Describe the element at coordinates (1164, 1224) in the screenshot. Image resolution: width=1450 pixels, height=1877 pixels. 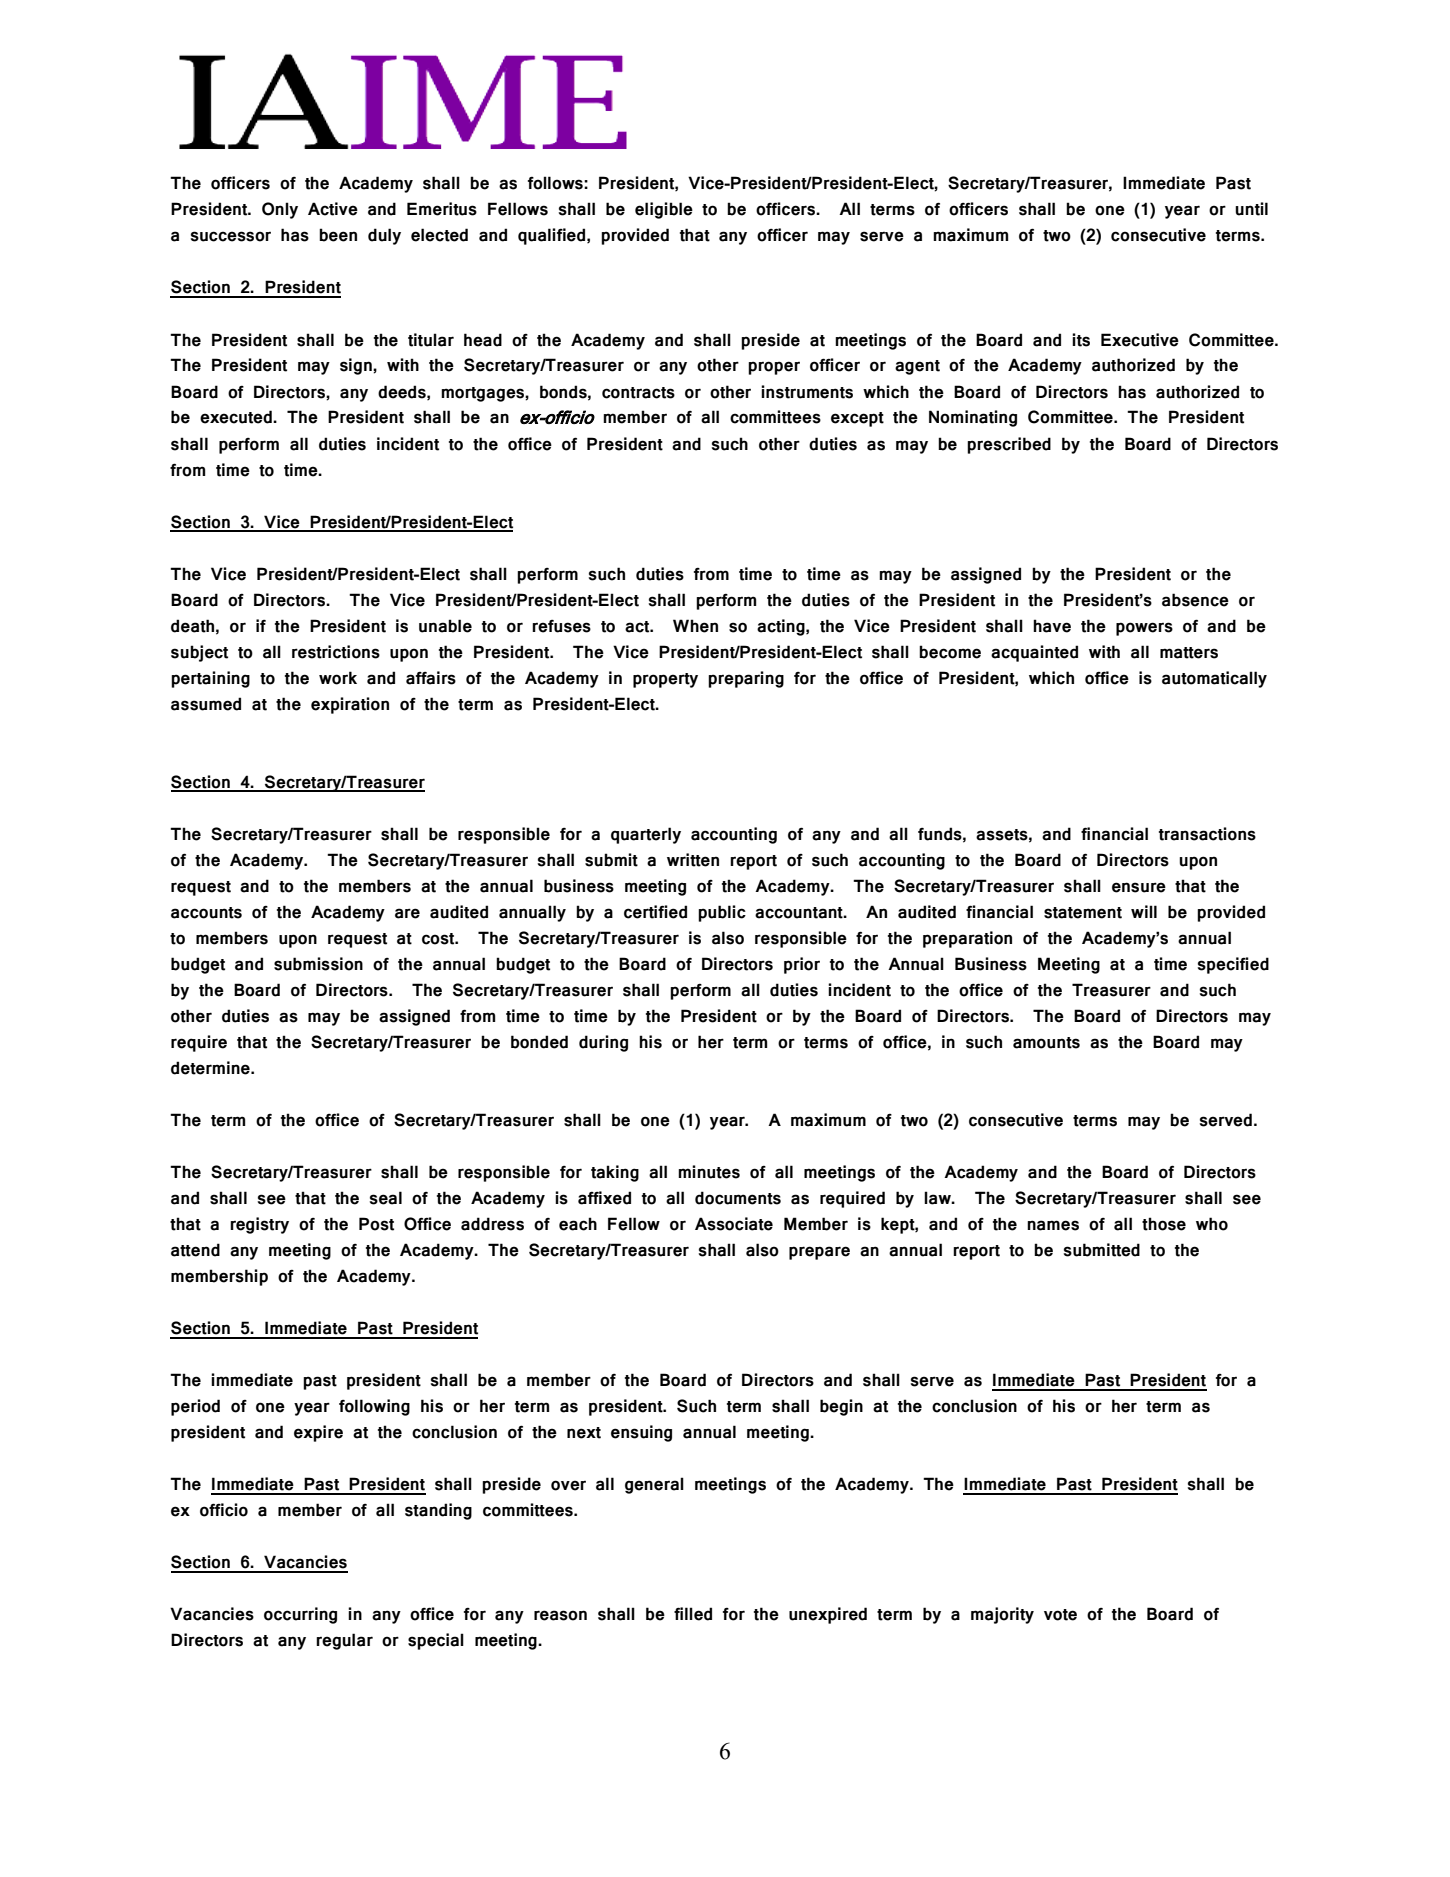
I see `those` at that location.
